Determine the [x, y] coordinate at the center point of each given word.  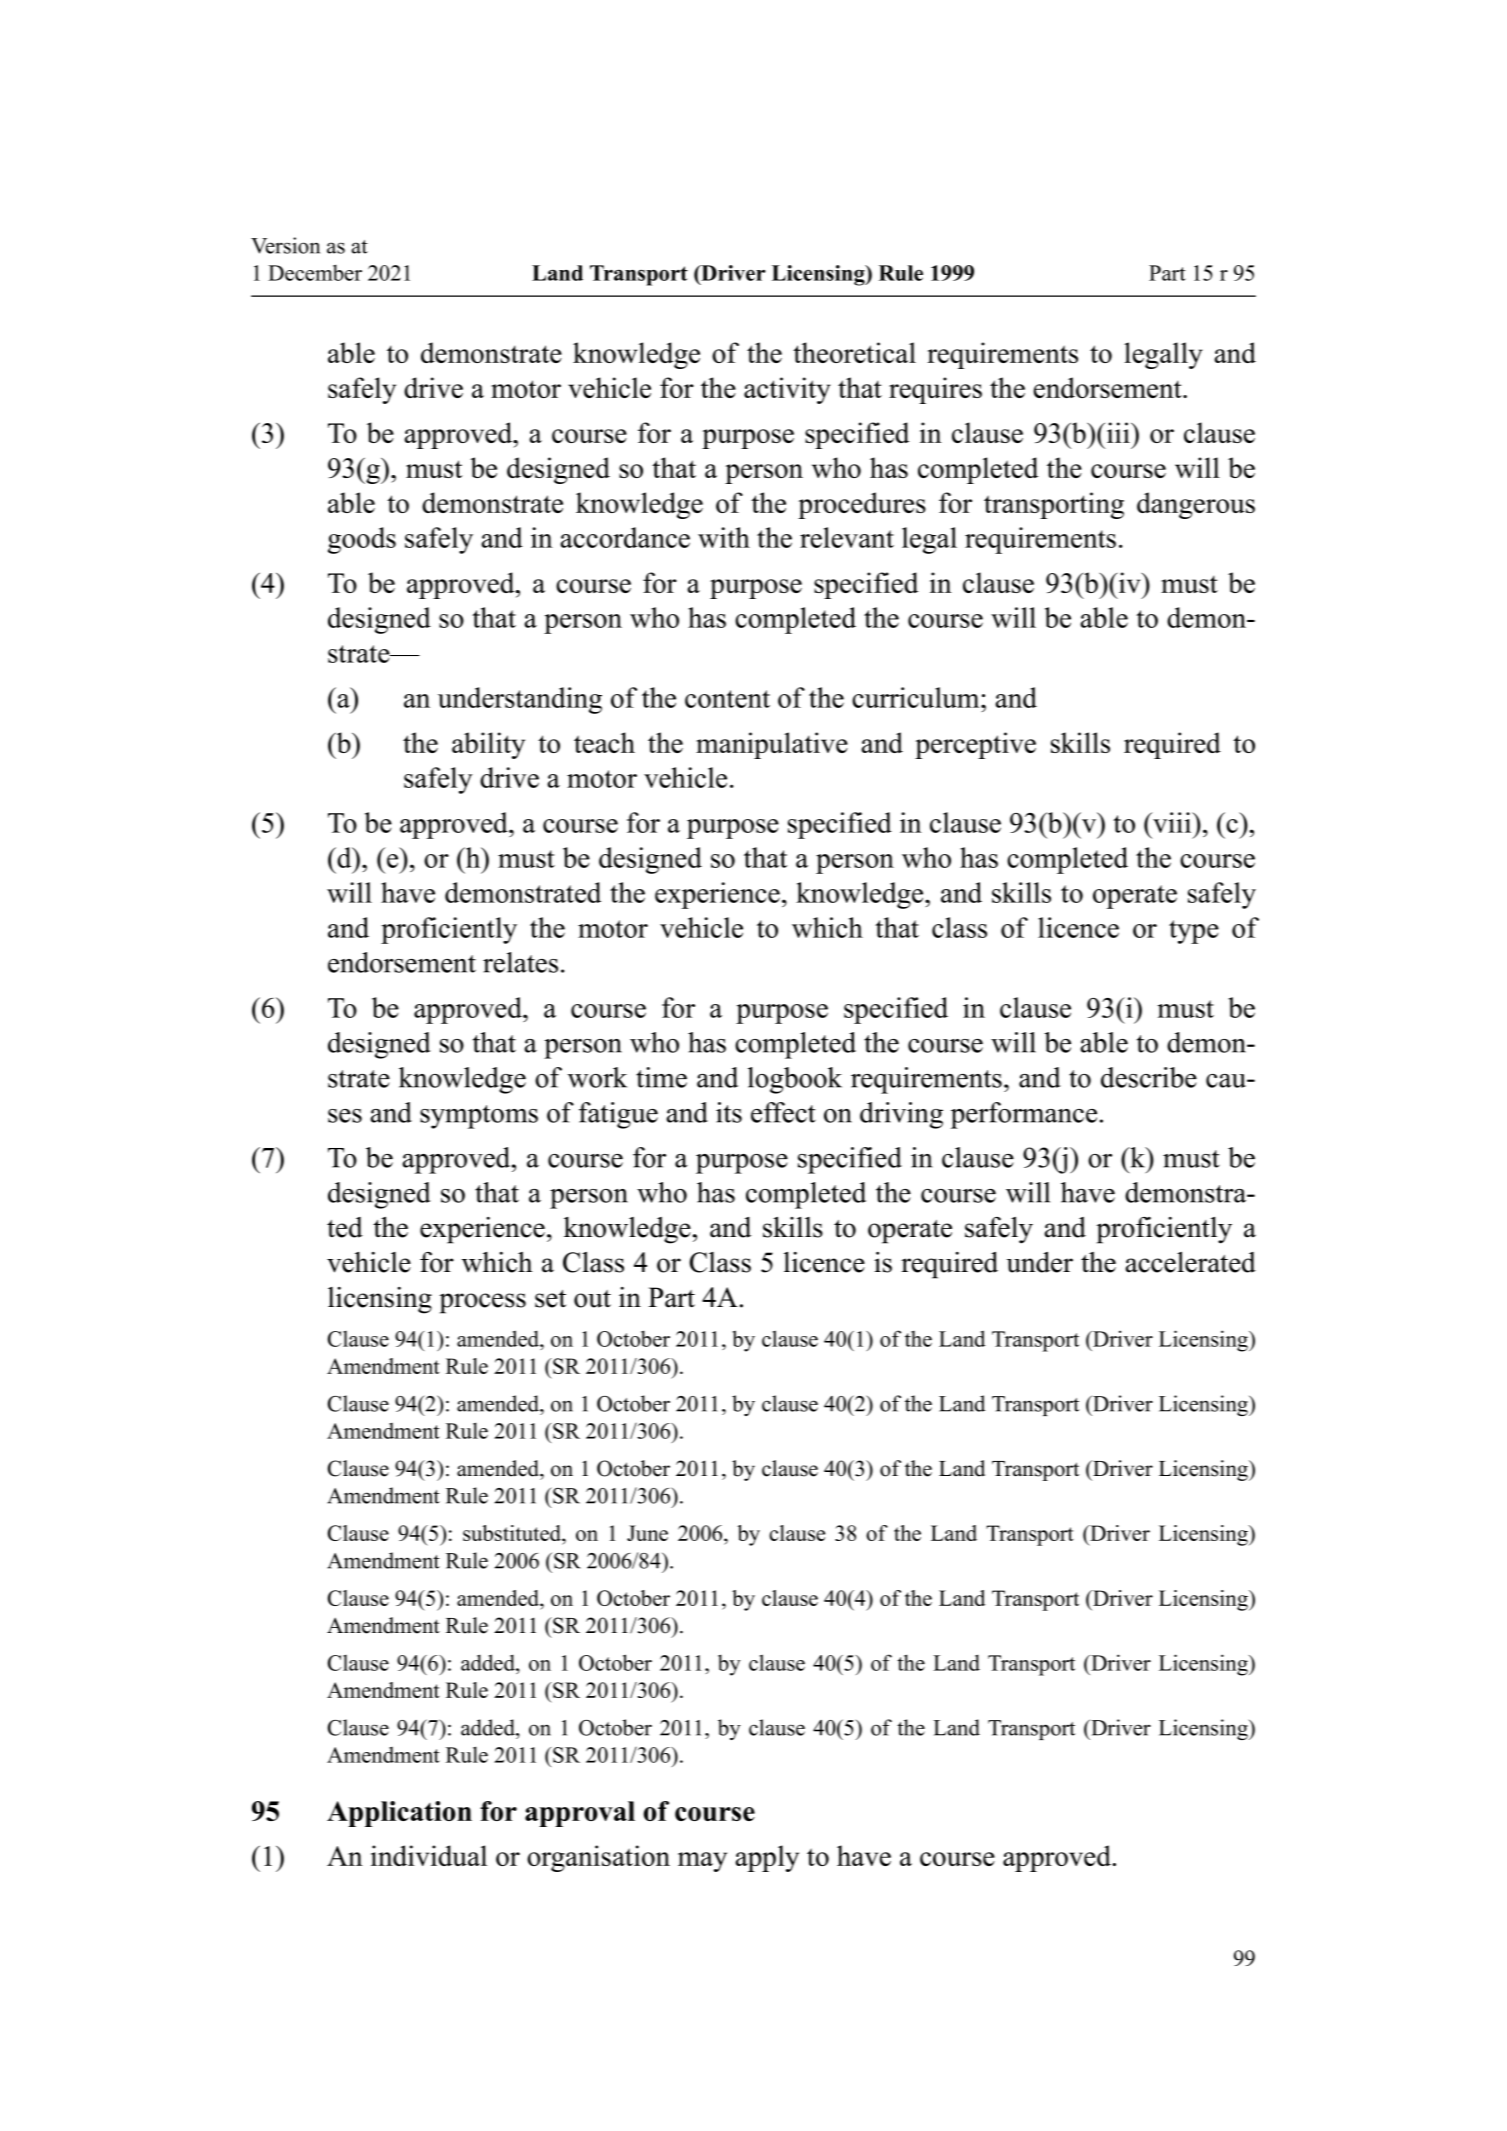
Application [399, 1814]
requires [935, 390]
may [702, 1862]
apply [767, 1858]
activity [787, 390]
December [315, 272]
